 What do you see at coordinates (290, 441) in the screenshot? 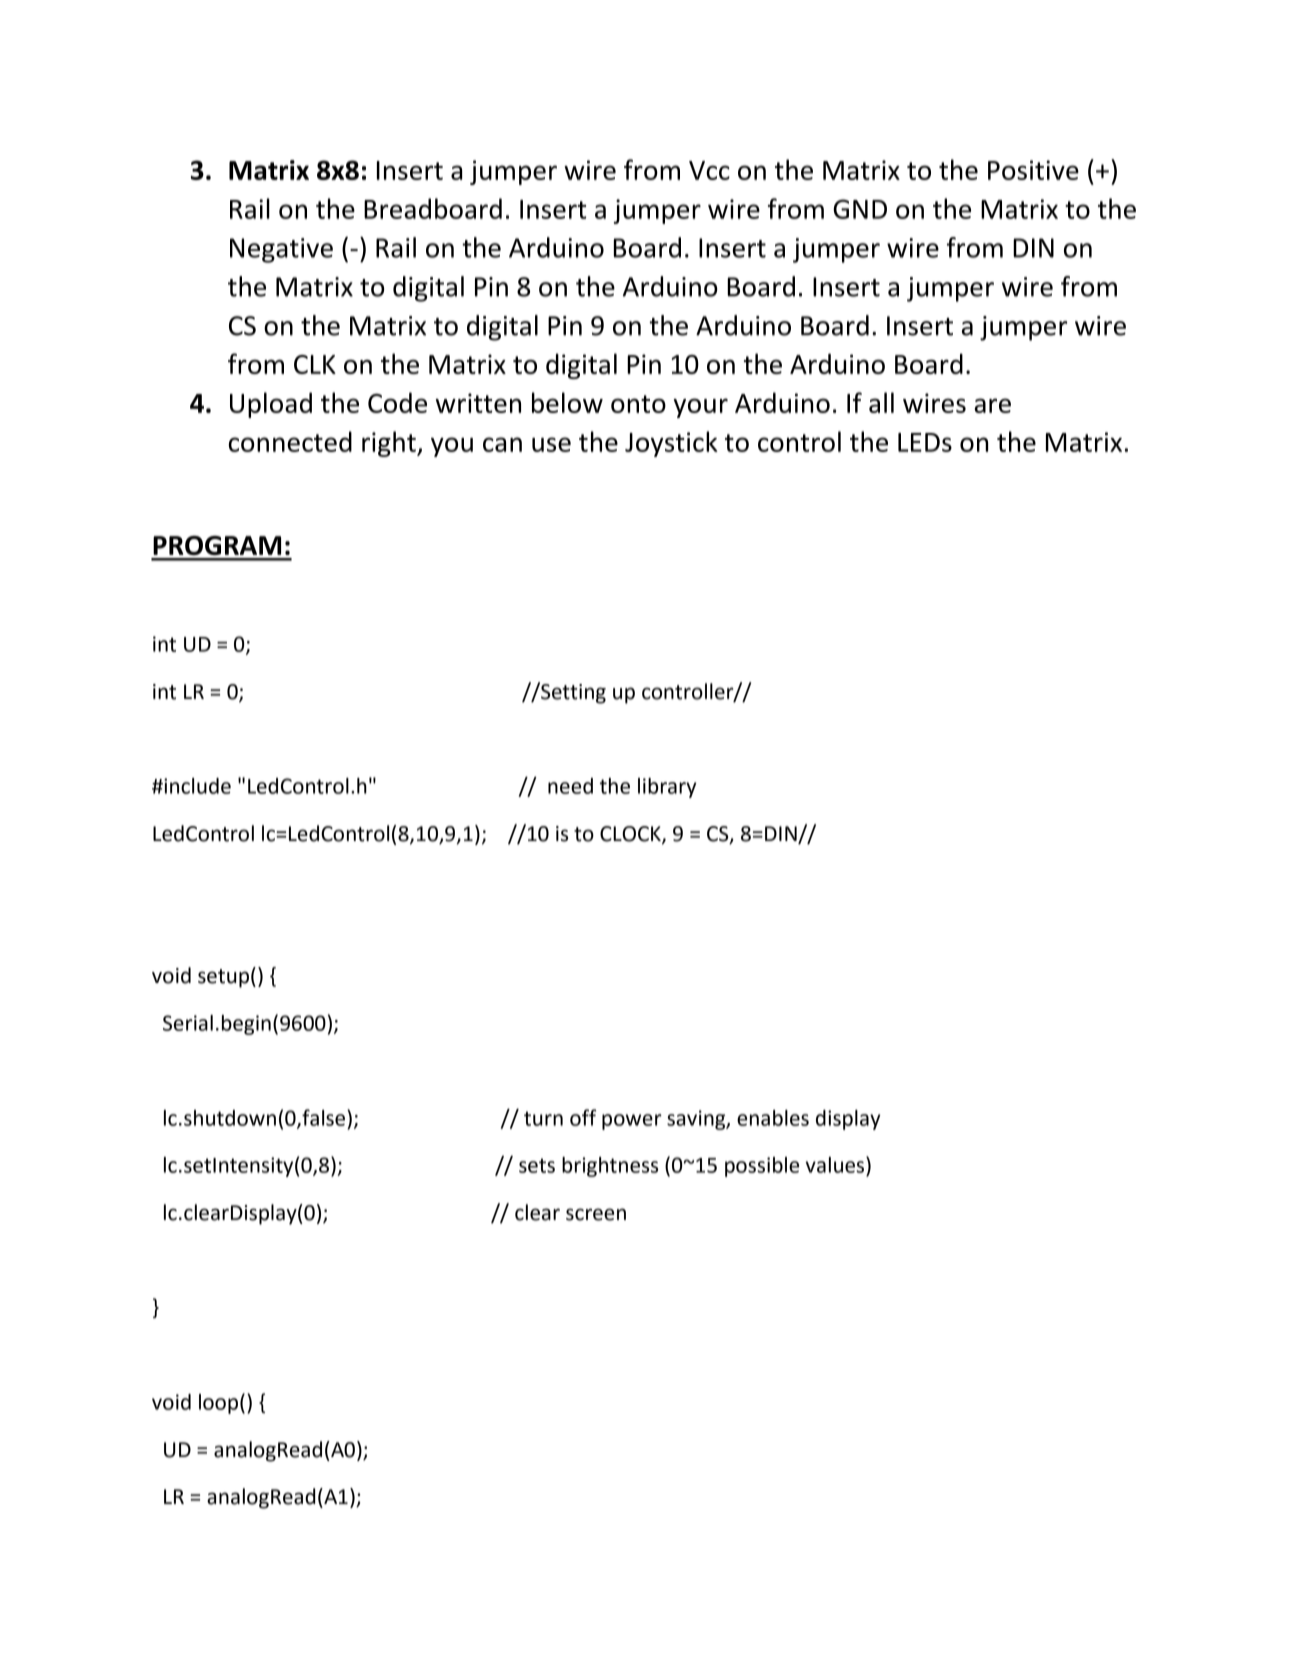
I see `connected` at bounding box center [290, 441].
